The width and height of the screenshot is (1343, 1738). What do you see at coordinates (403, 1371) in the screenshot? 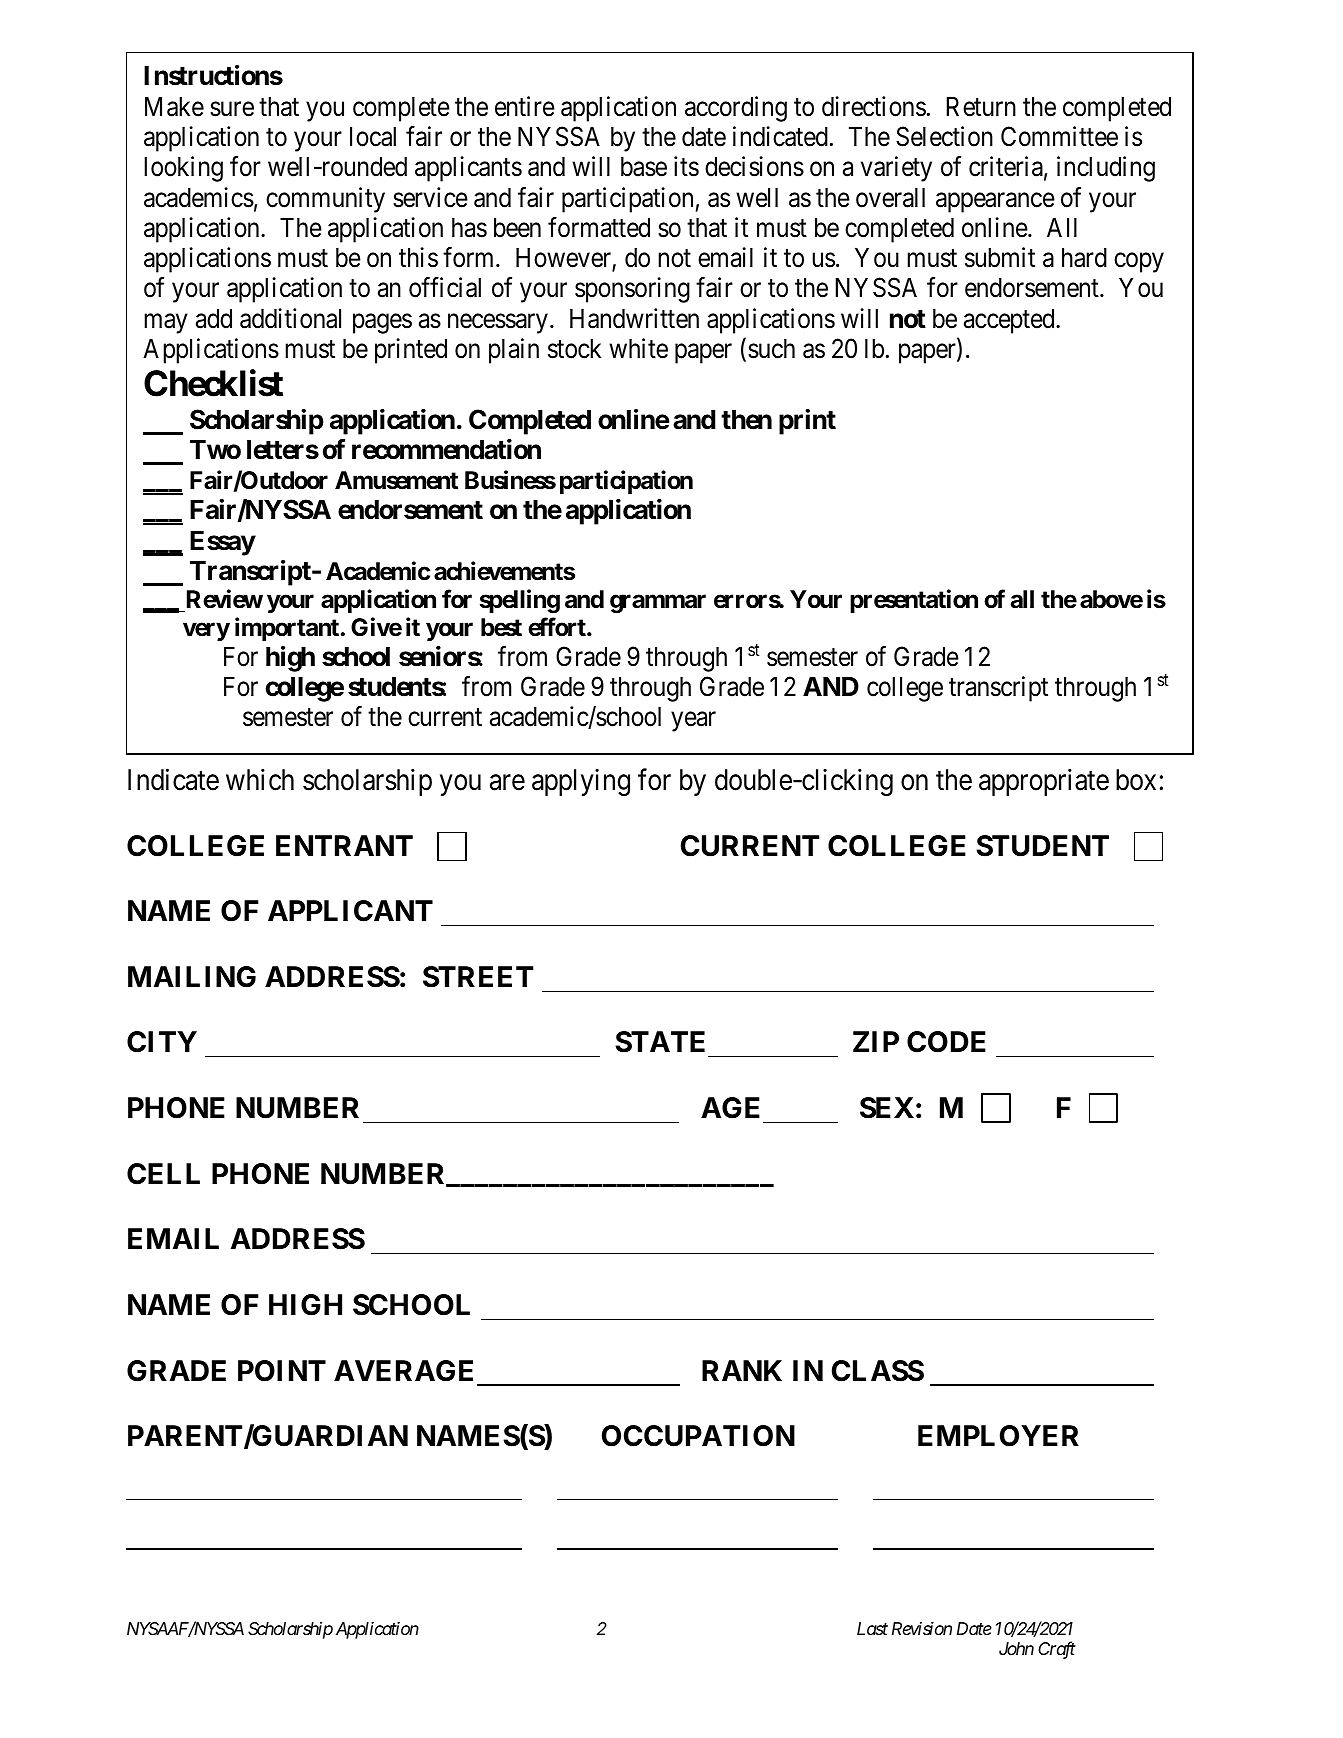
I see `AVERAGE` at bounding box center [403, 1371].
